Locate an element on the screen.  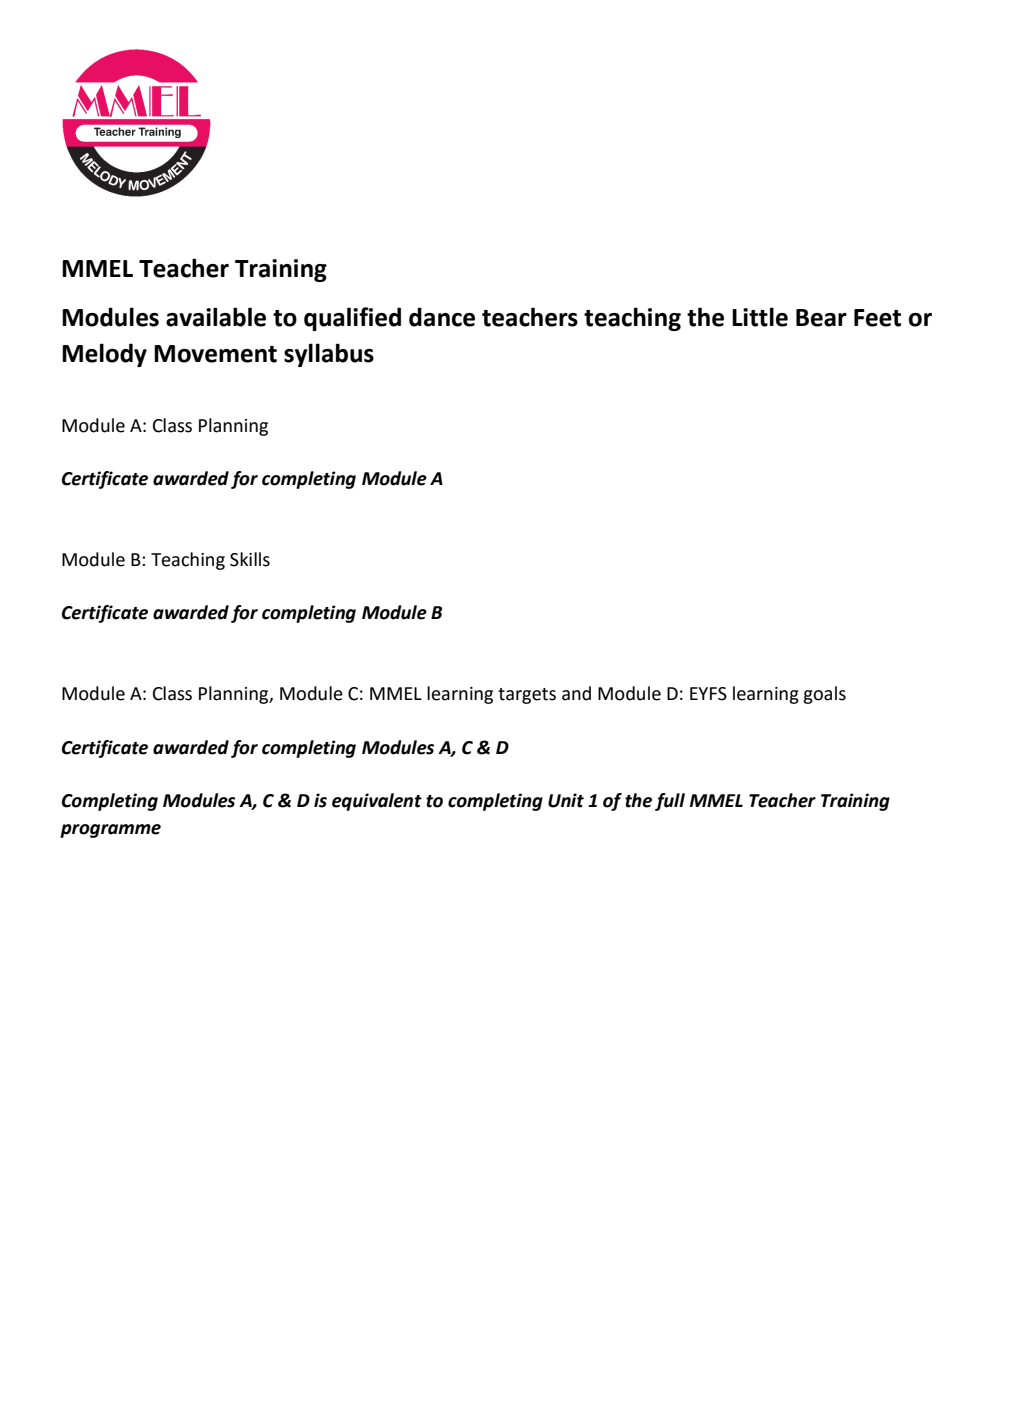
Movement is located at coordinates (215, 354).
